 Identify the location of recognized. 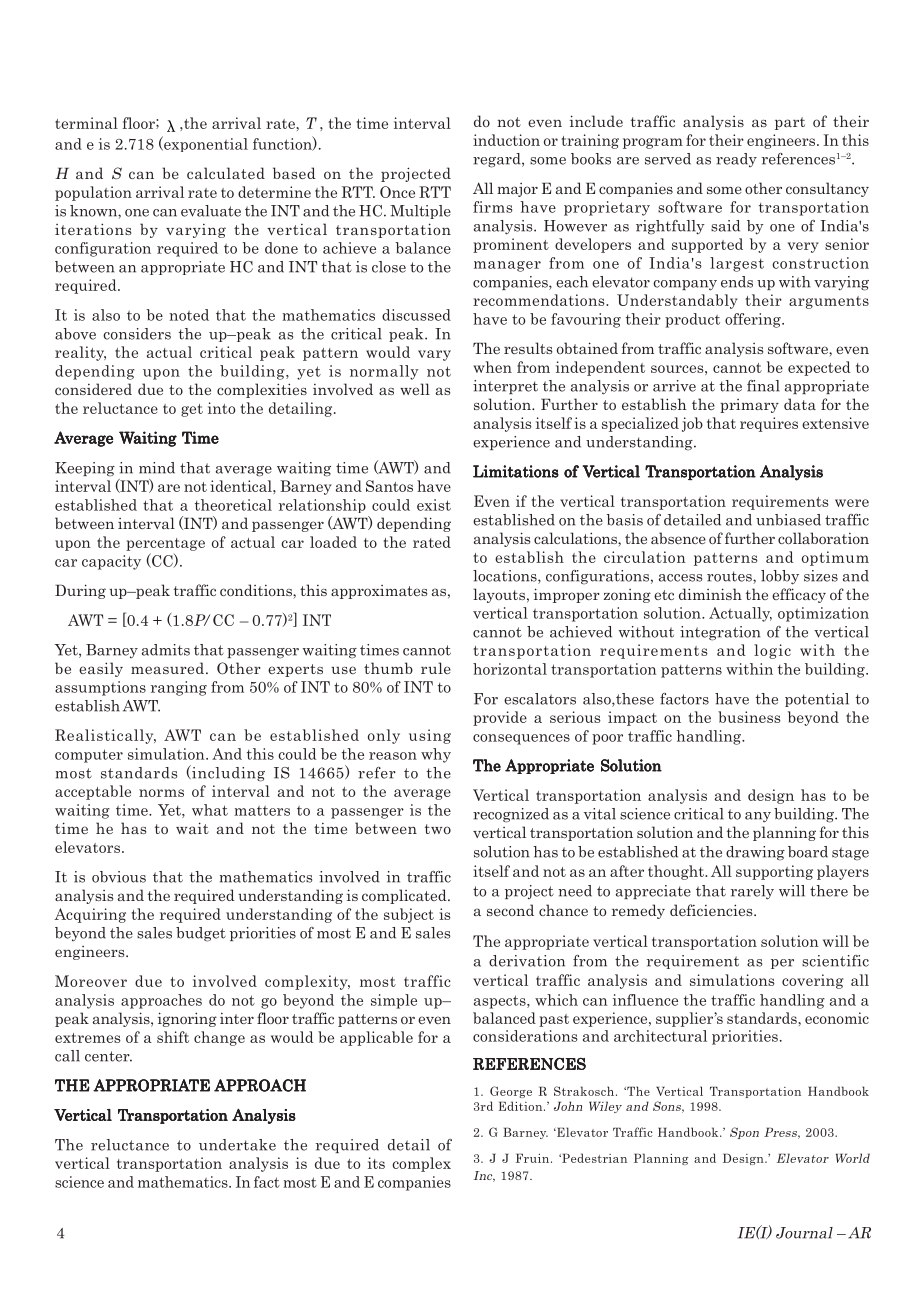
(511, 815).
